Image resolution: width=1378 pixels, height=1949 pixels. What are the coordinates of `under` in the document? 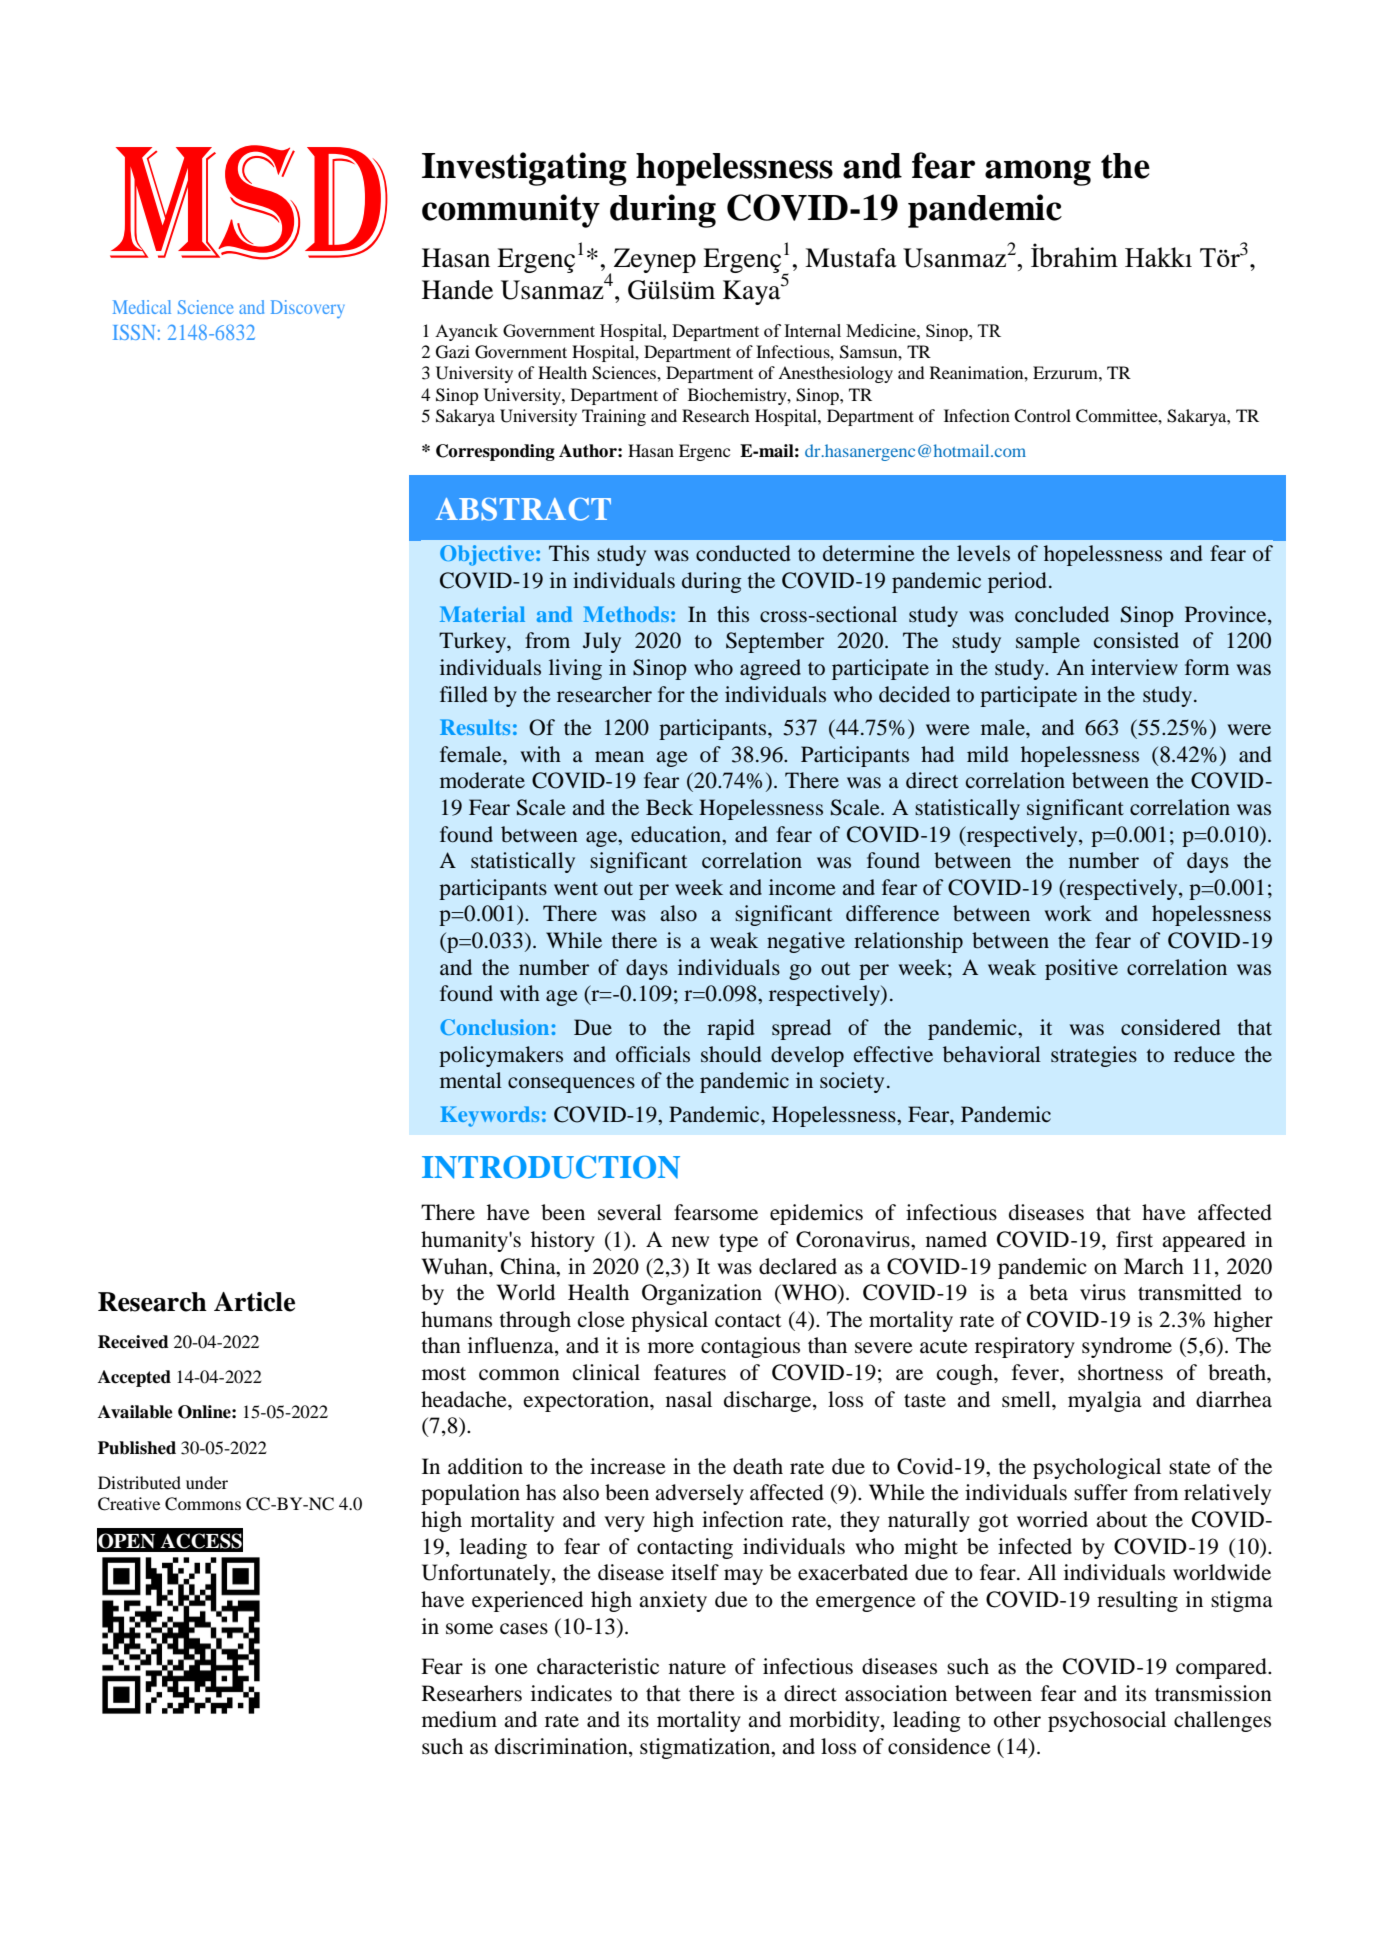 It's located at (207, 1482).
